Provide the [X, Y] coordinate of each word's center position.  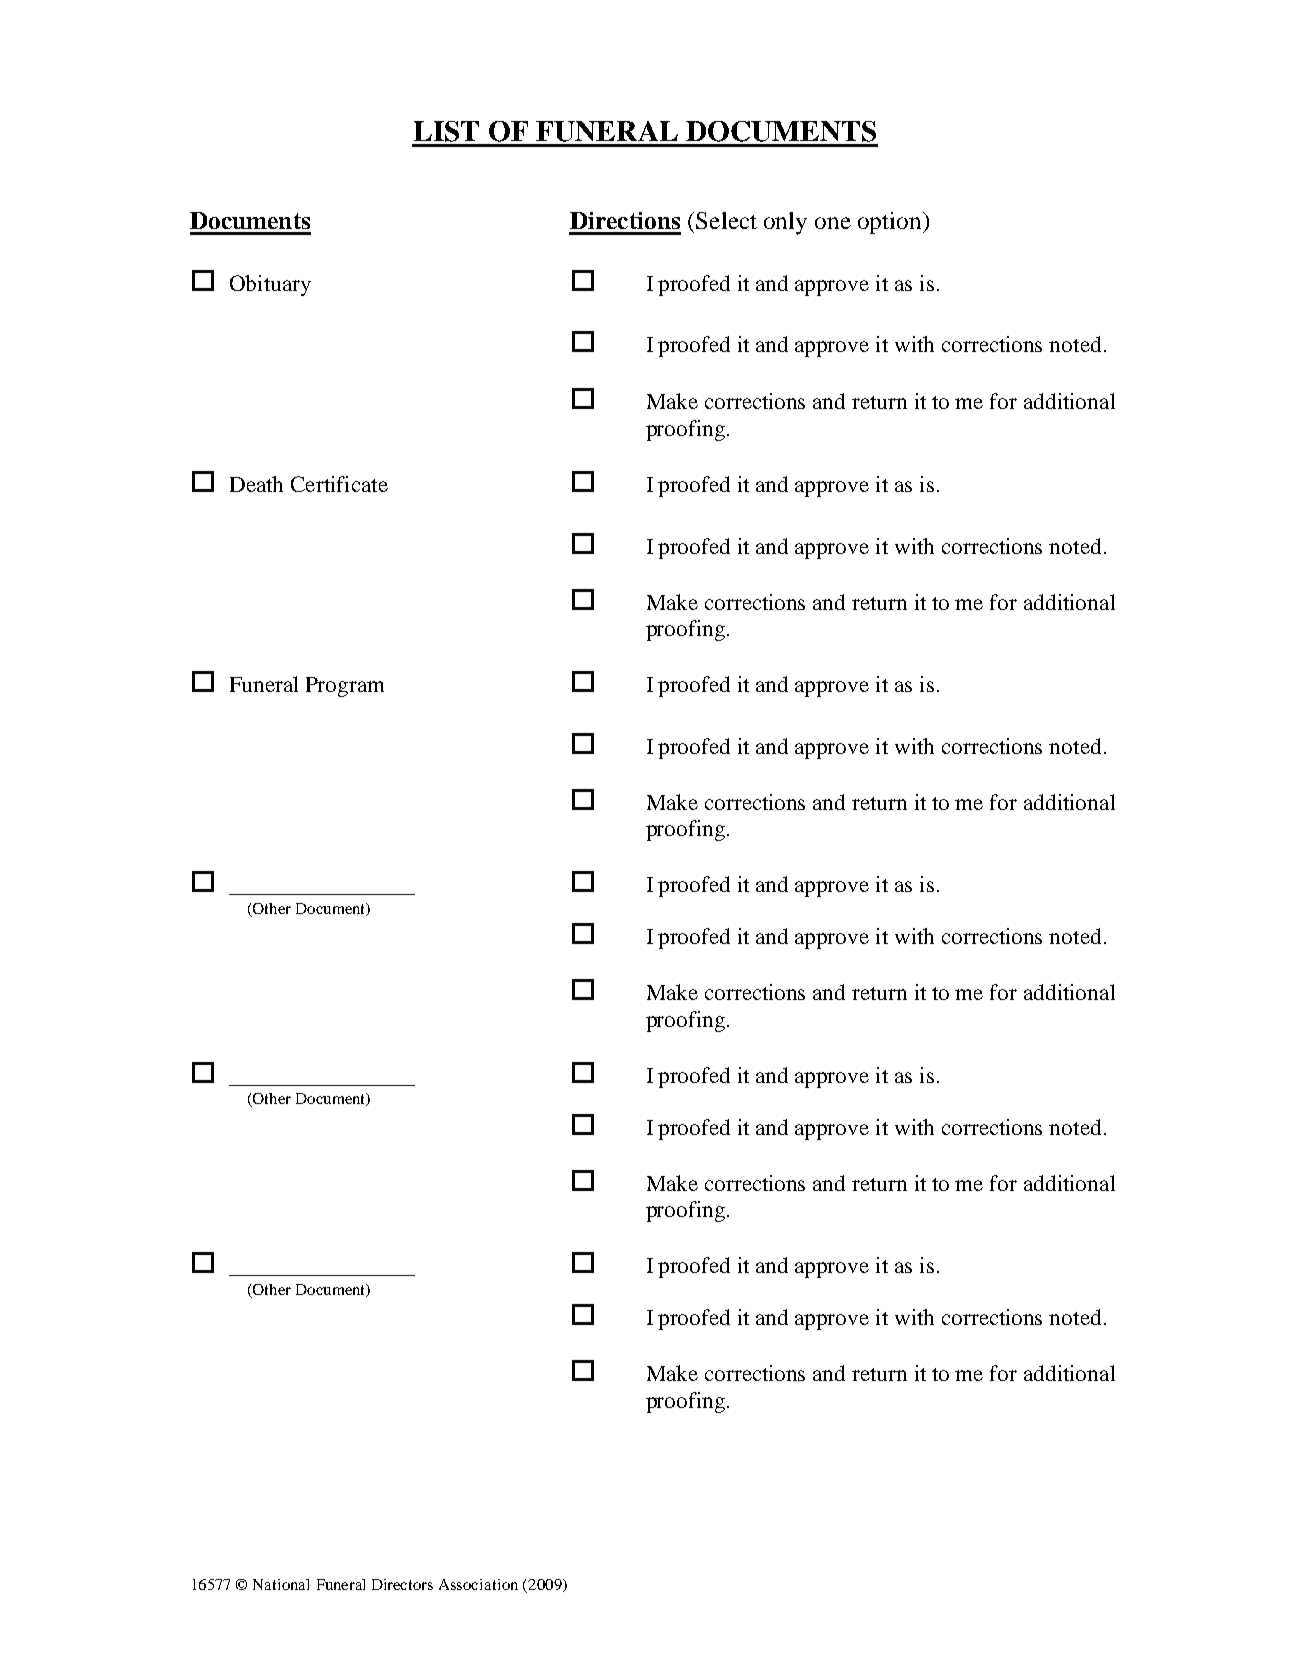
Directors [402, 1584]
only [785, 223]
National [281, 1584]
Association [478, 1584]
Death [256, 484]
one [833, 223]
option [891, 223]
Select [726, 220]
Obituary [270, 285]
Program [345, 687]
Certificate [339, 484]
